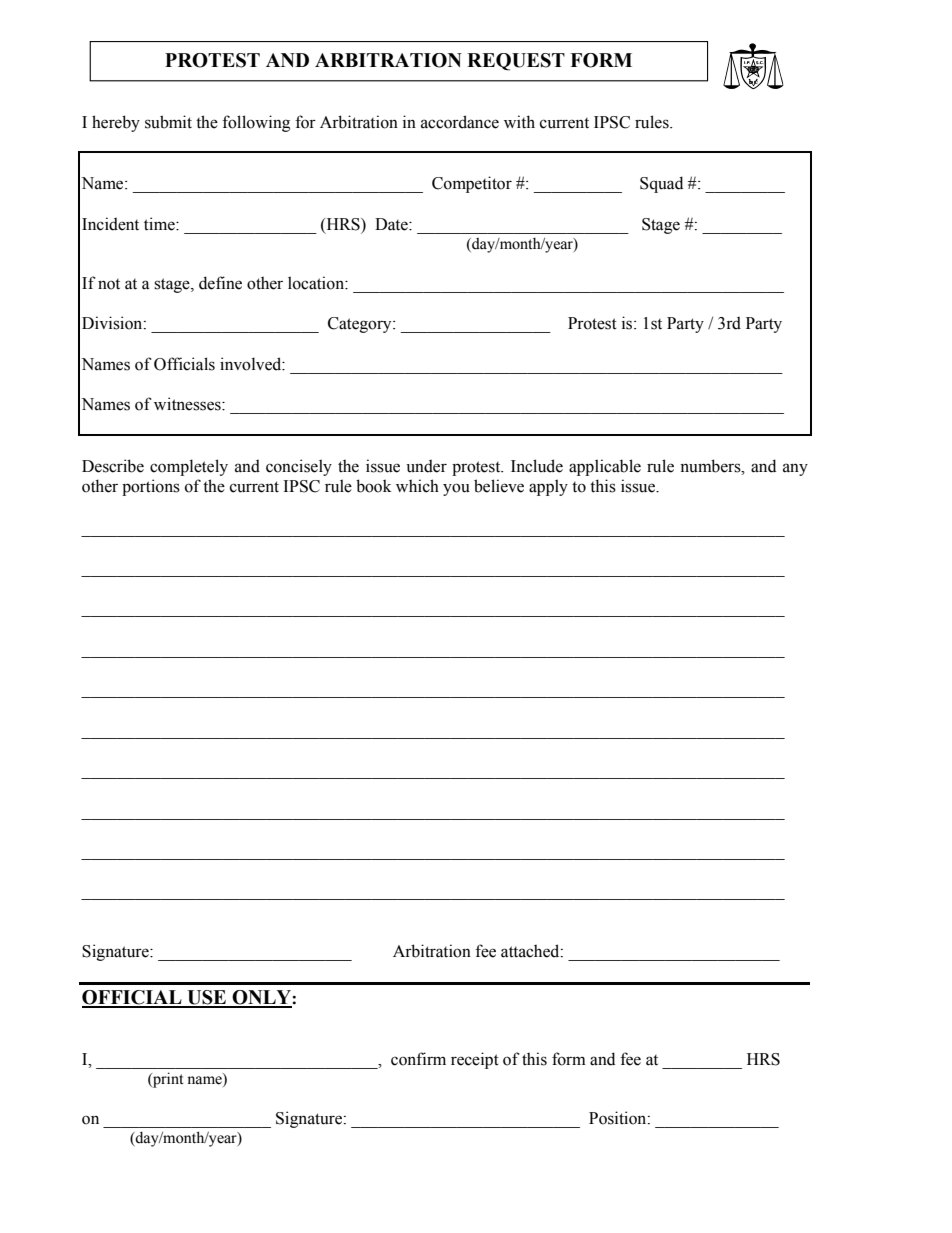 The image size is (952, 1233). Describe the element at coordinates (151, 487) in the document. I see `portions` at that location.
